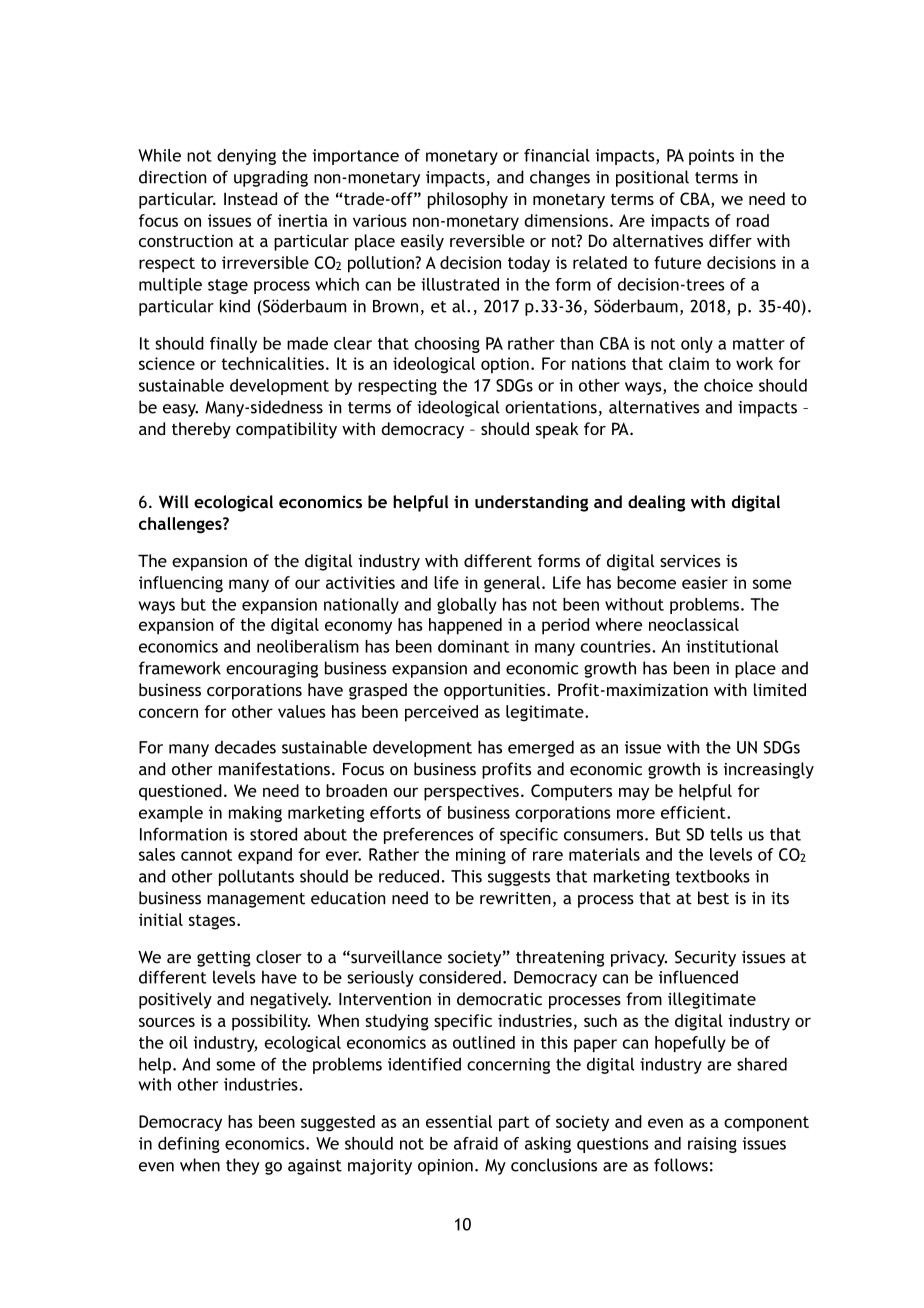  What do you see at coordinates (476, 1143) in the screenshot?
I see `afraid` at bounding box center [476, 1143].
